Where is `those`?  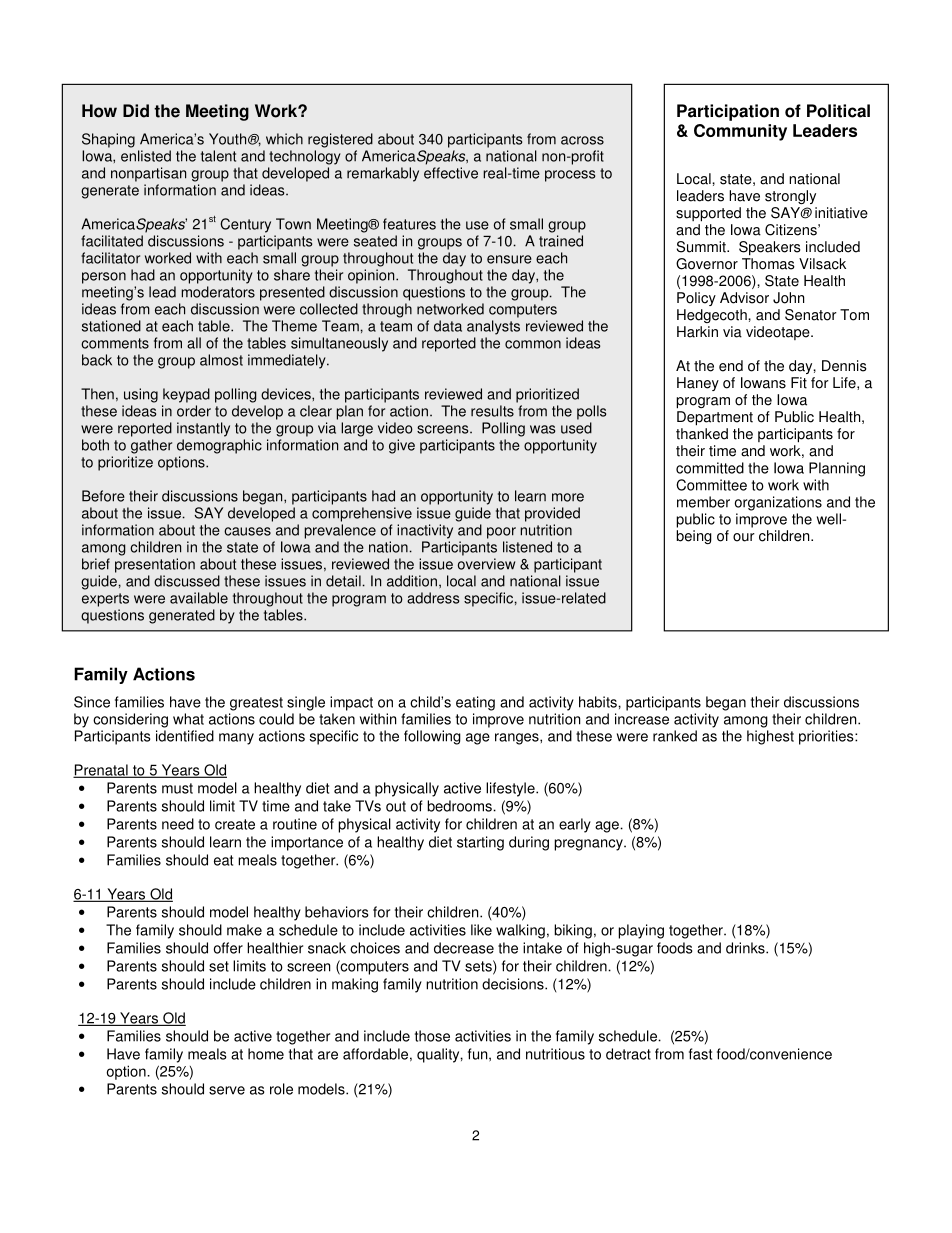
those is located at coordinates (432, 1036).
